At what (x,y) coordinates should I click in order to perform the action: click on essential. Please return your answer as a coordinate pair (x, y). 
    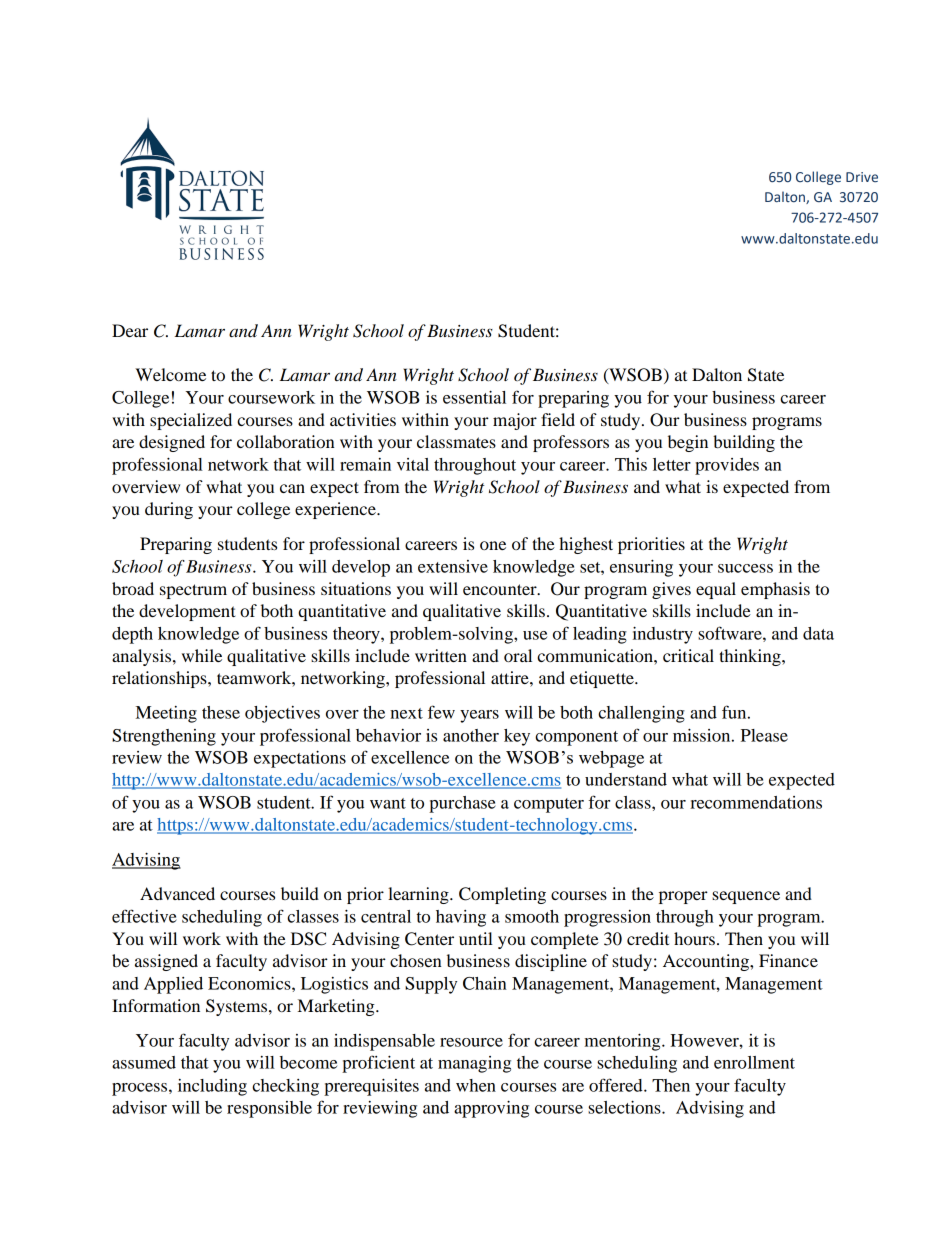
    Looking at the image, I should click on (474, 397).
